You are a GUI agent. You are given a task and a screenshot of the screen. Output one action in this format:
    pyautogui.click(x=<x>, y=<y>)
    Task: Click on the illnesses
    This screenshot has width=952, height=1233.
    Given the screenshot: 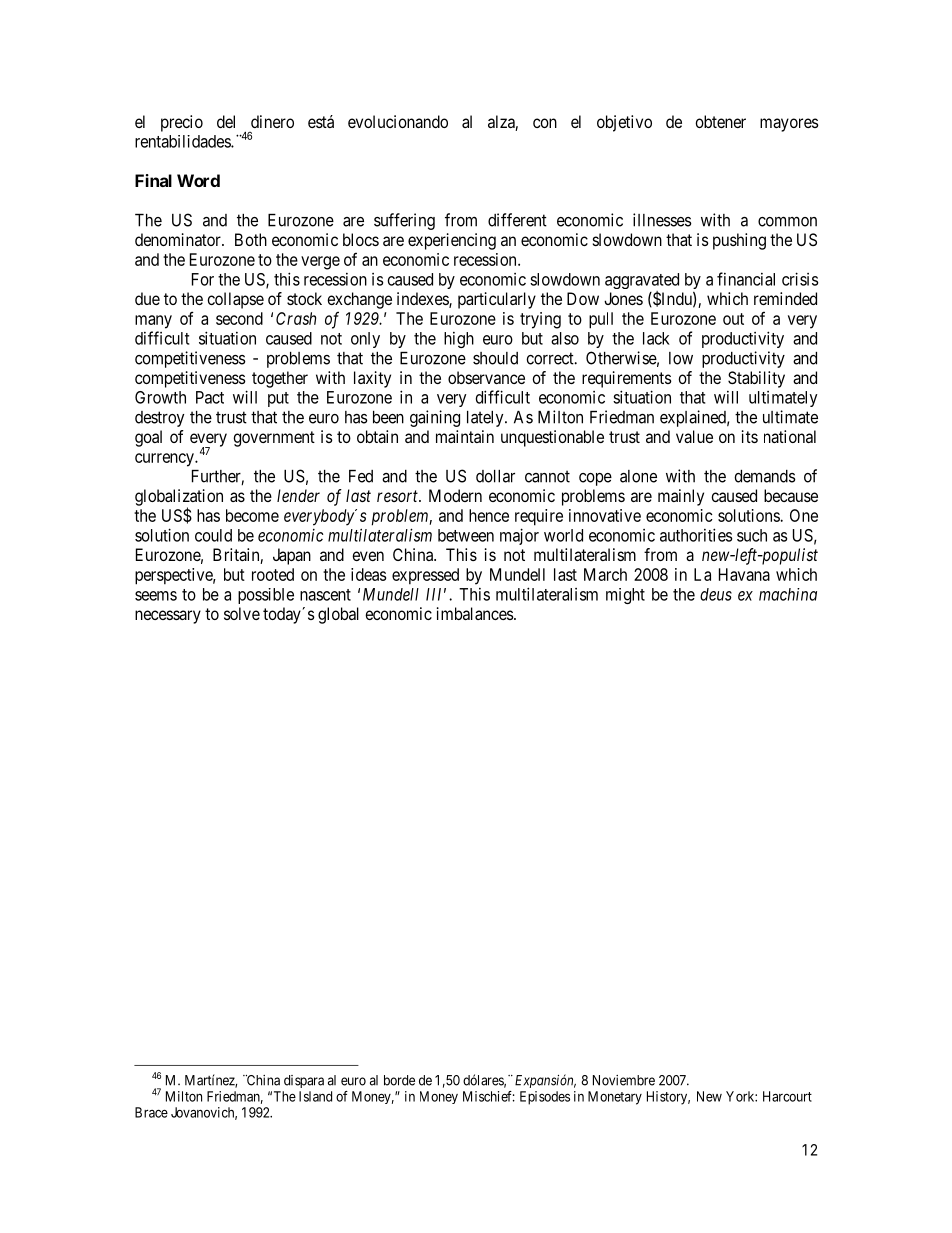 What is the action you would take?
    pyautogui.click(x=662, y=220)
